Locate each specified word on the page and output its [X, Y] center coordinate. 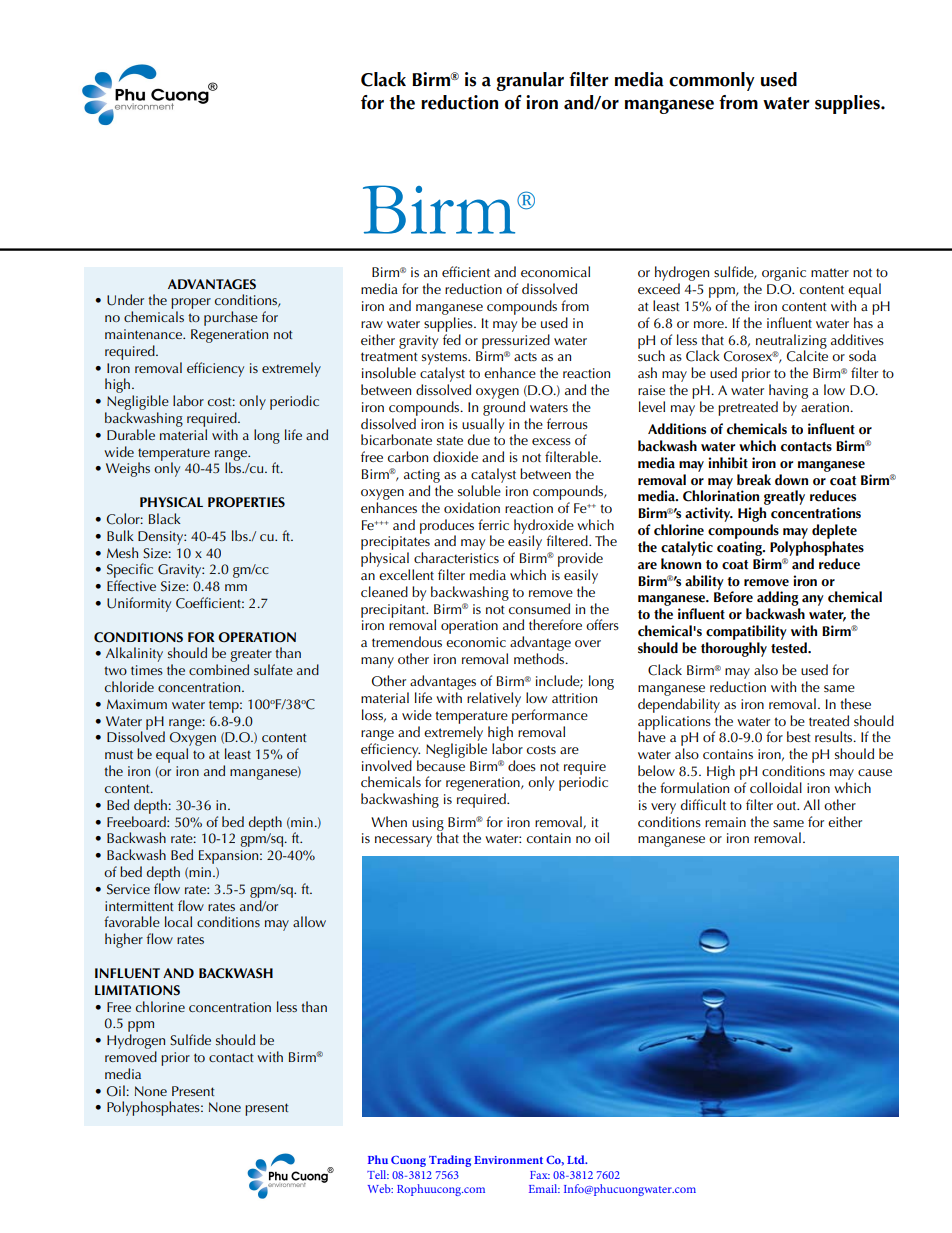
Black [165, 518]
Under [125, 300]
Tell [378, 1174]
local [178, 921]
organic [784, 274]
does [522, 765]
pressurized [516, 341]
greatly [784, 497]
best [799, 736]
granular [530, 81]
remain [725, 822]
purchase [231, 318]
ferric [493, 524]
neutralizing [791, 342]
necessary [403, 841]
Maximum [137, 704]
